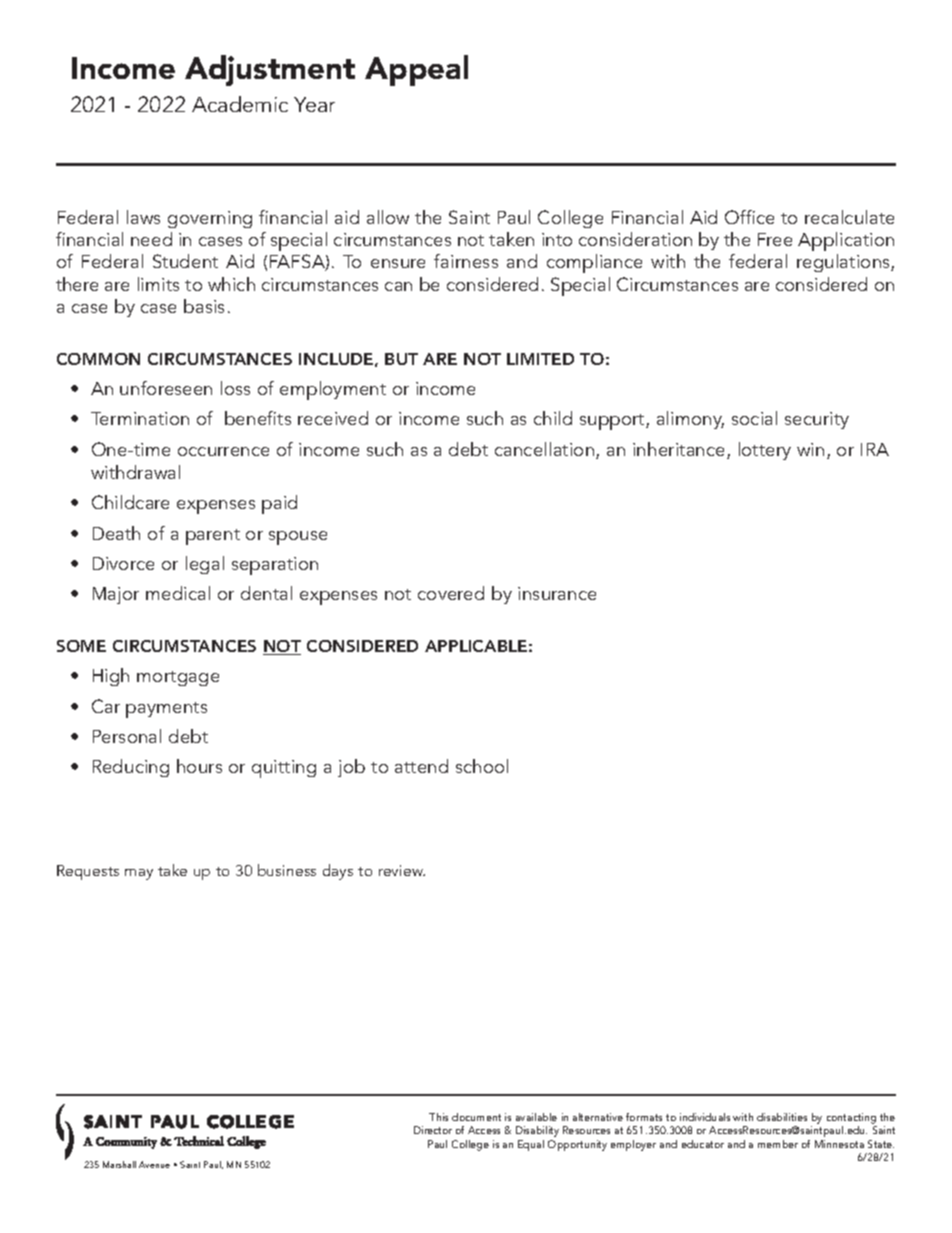 Image resolution: width=952 pixels, height=1233 pixels. Describe the element at coordinates (154, 1164) in the screenshot. I see `Avenue` at that location.
